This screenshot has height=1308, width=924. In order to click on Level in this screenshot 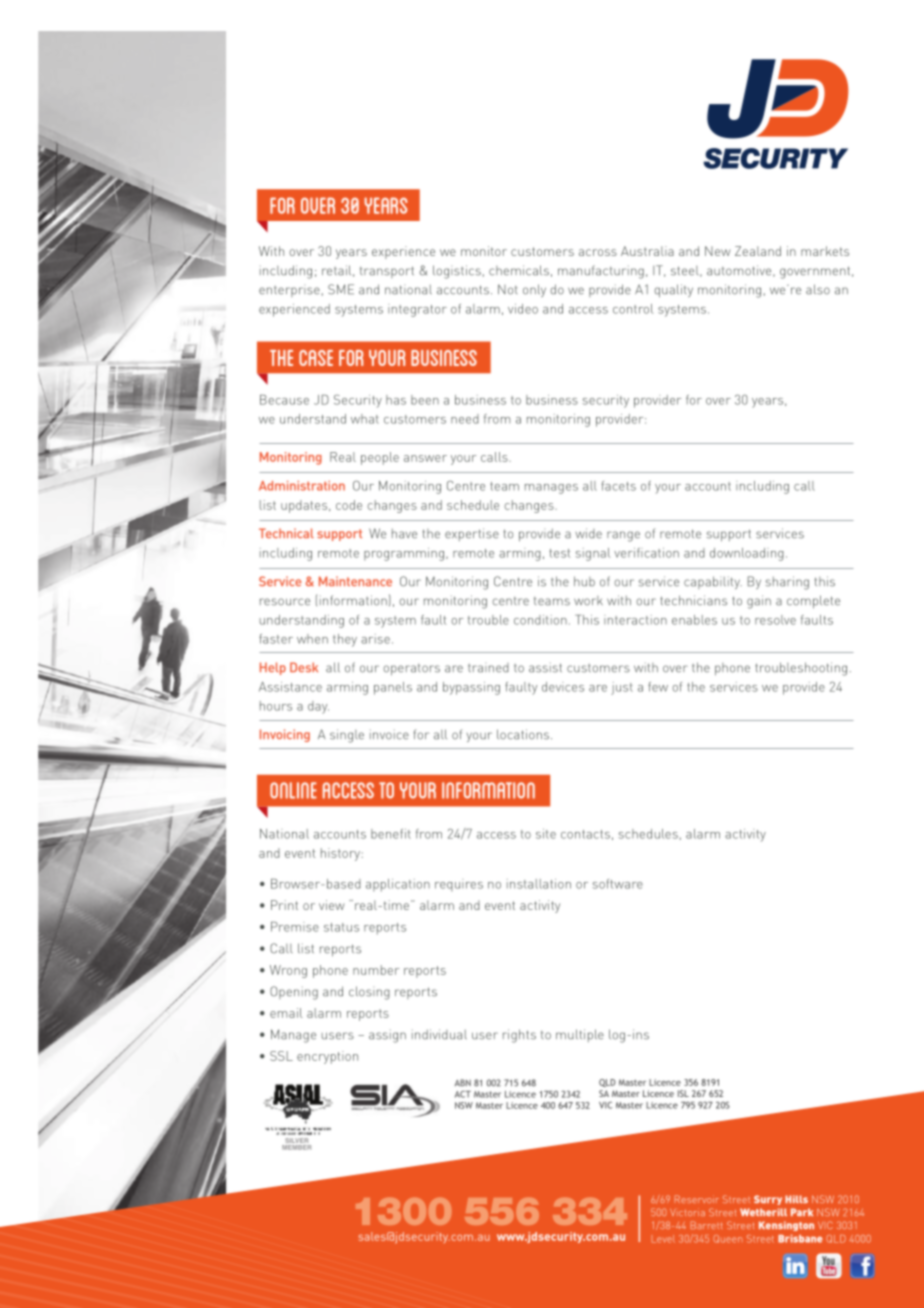, I will do `click(663, 1239)`.
